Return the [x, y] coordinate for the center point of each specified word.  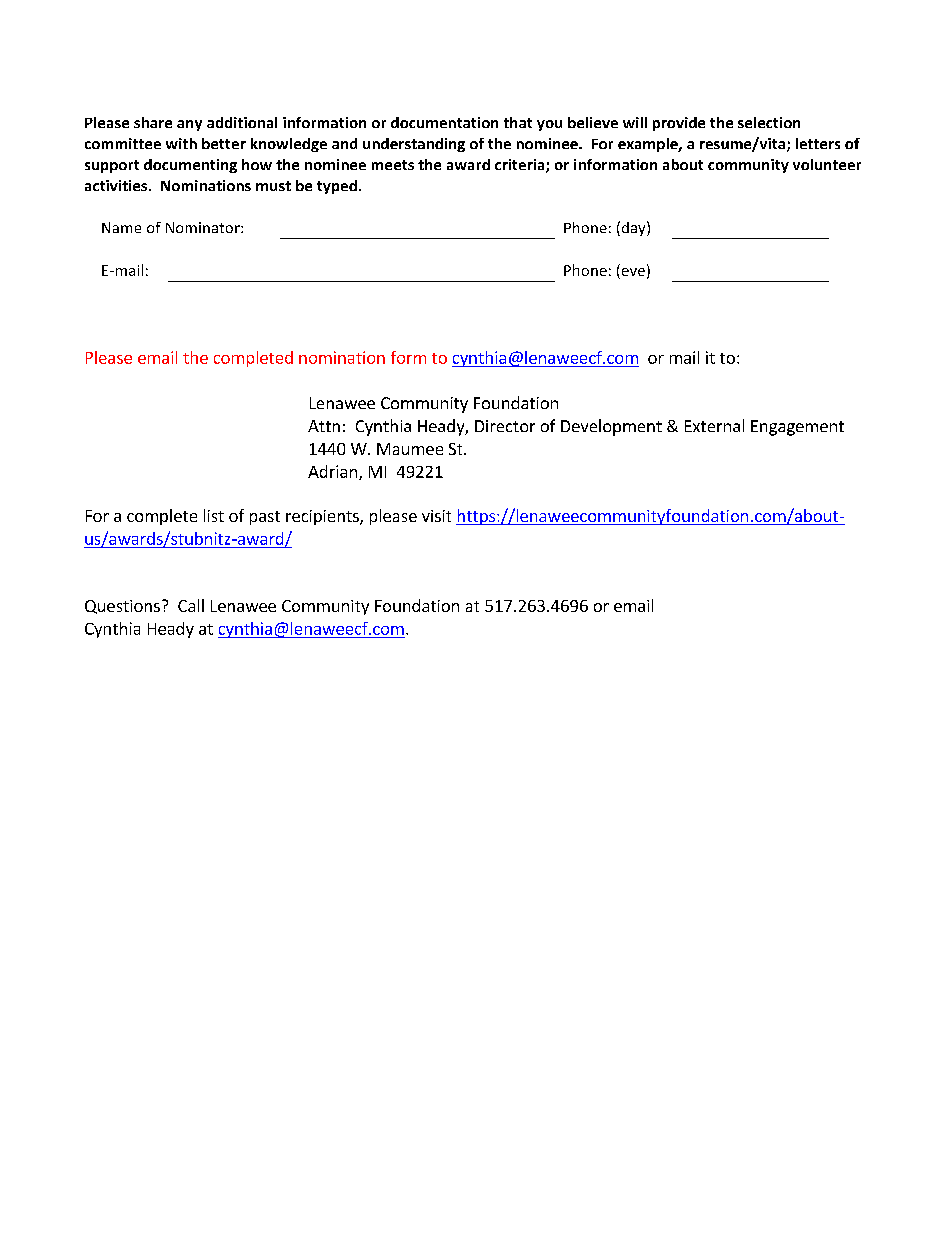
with [181, 143]
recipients [323, 517]
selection [769, 122]
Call [191, 605]
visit [436, 516]
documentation [444, 122]
